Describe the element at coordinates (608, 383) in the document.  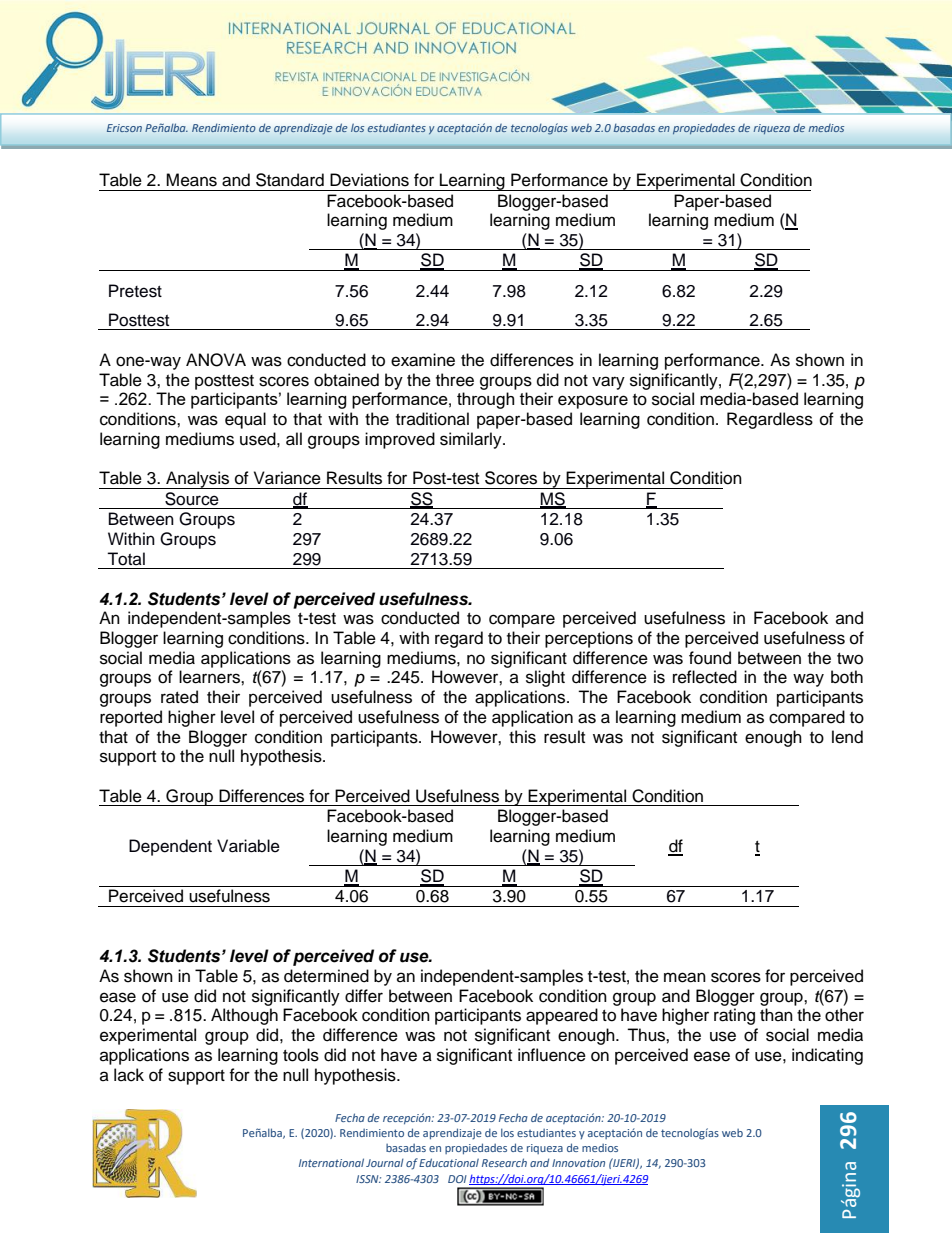
I see `vary` at that location.
